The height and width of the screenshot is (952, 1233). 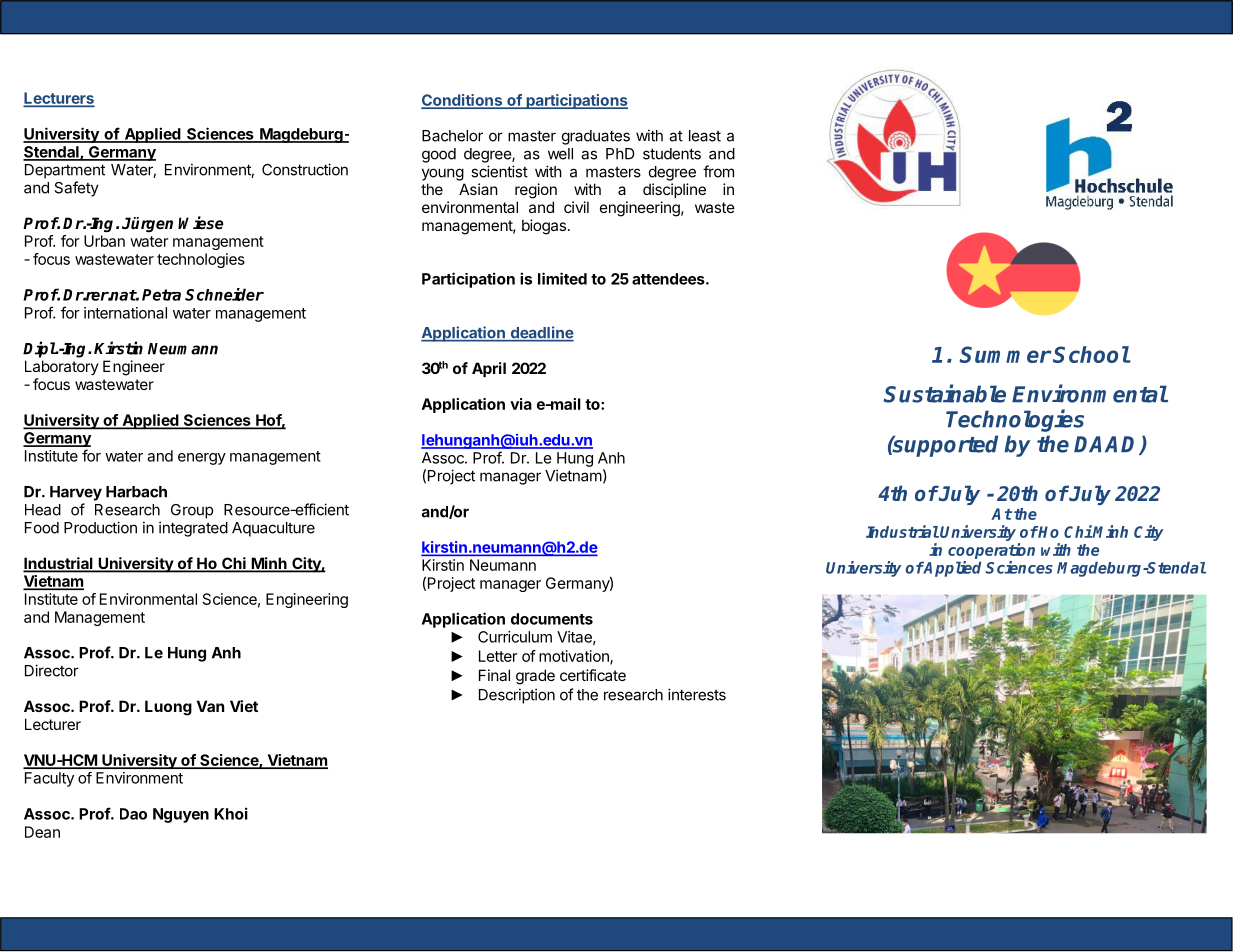 I want to click on Nguyen, so click(x=181, y=815).
